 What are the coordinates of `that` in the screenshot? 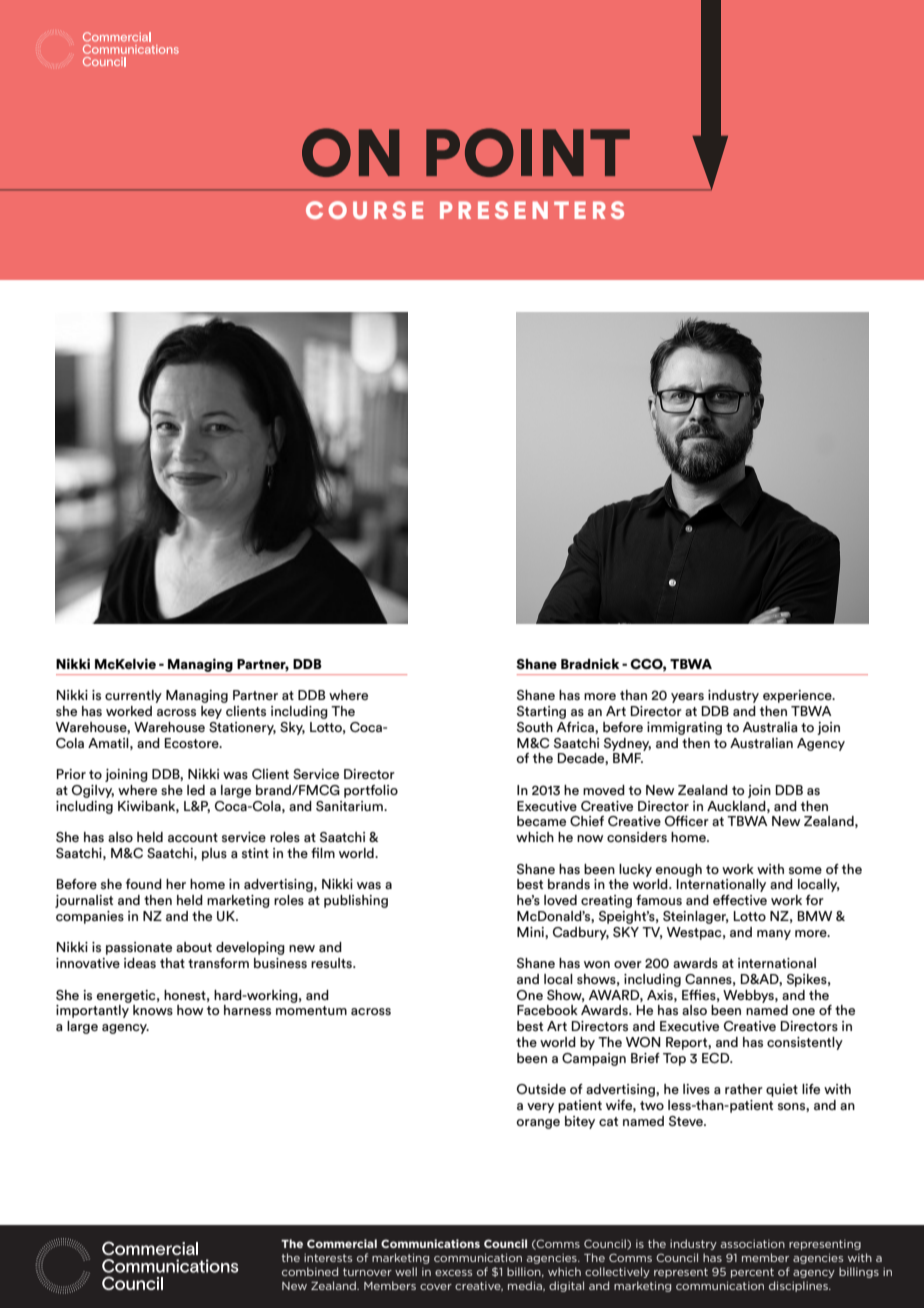 It's located at (172, 963).
